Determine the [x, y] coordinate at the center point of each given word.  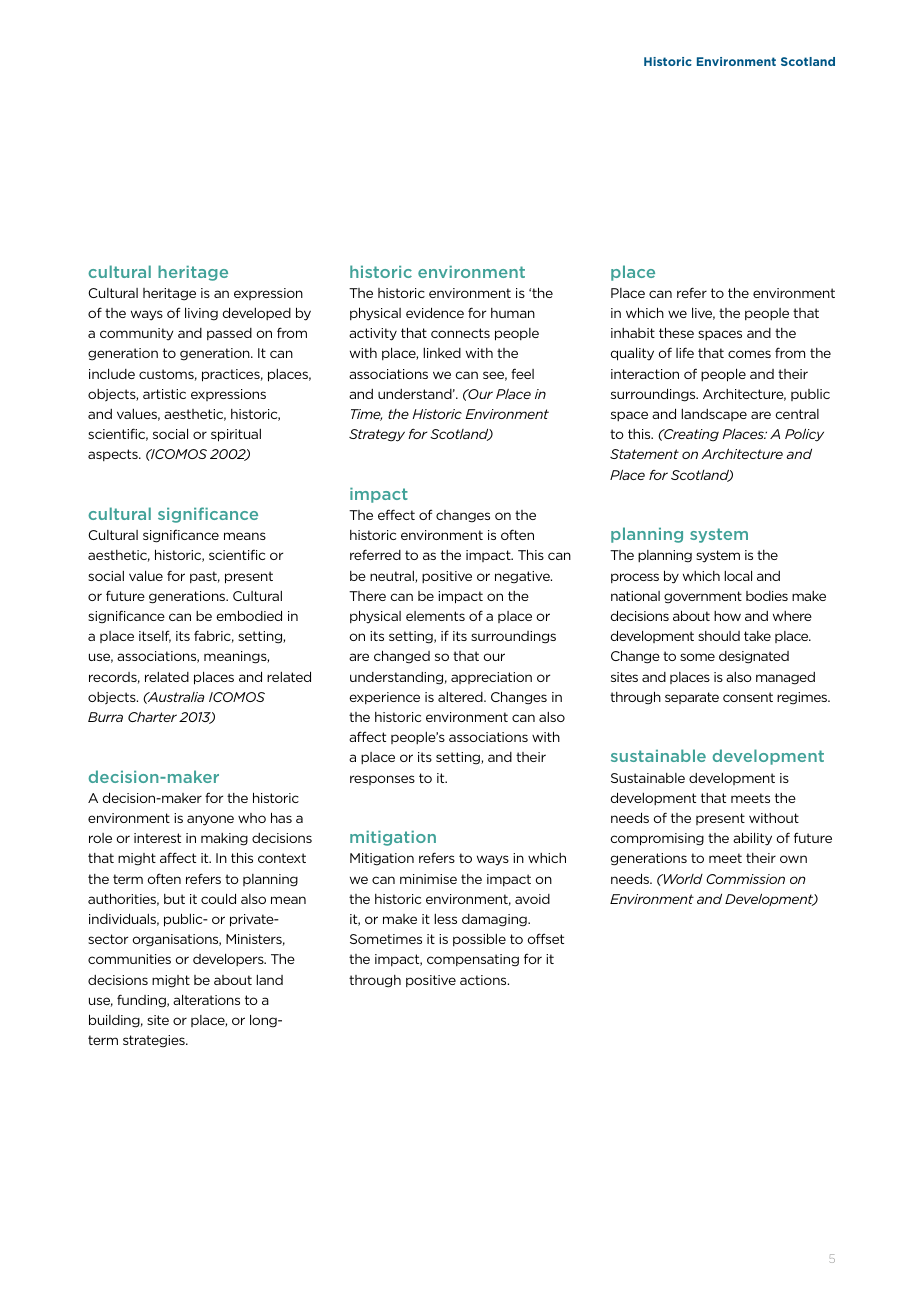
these [676, 332]
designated [754, 657]
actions [484, 980]
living [201, 314]
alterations [206, 999]
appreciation [491, 678]
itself [155, 637]
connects [460, 333]
